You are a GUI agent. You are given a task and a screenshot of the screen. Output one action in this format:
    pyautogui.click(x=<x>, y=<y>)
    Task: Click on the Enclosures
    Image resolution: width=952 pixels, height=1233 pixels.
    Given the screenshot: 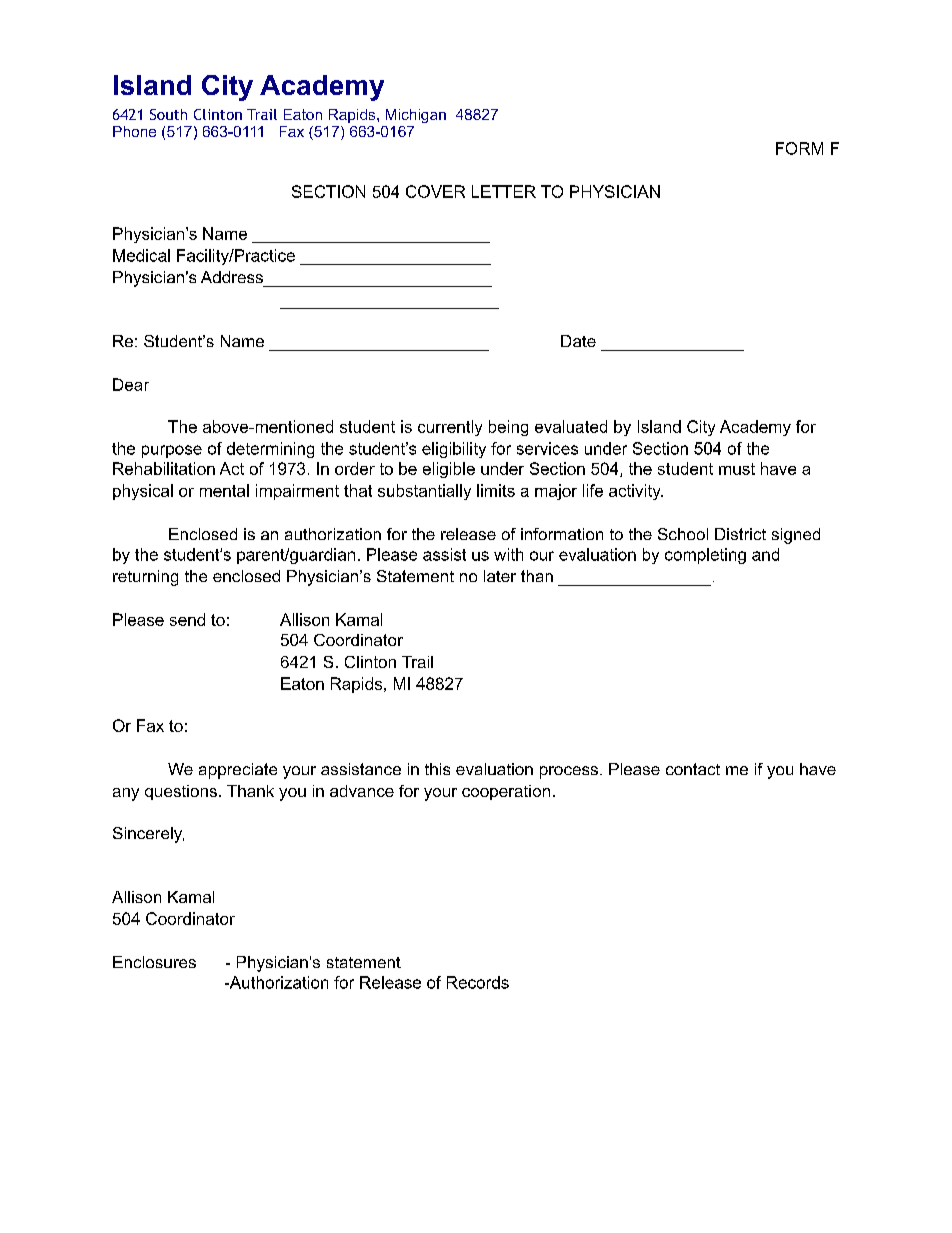 What is the action you would take?
    pyautogui.click(x=154, y=962)
